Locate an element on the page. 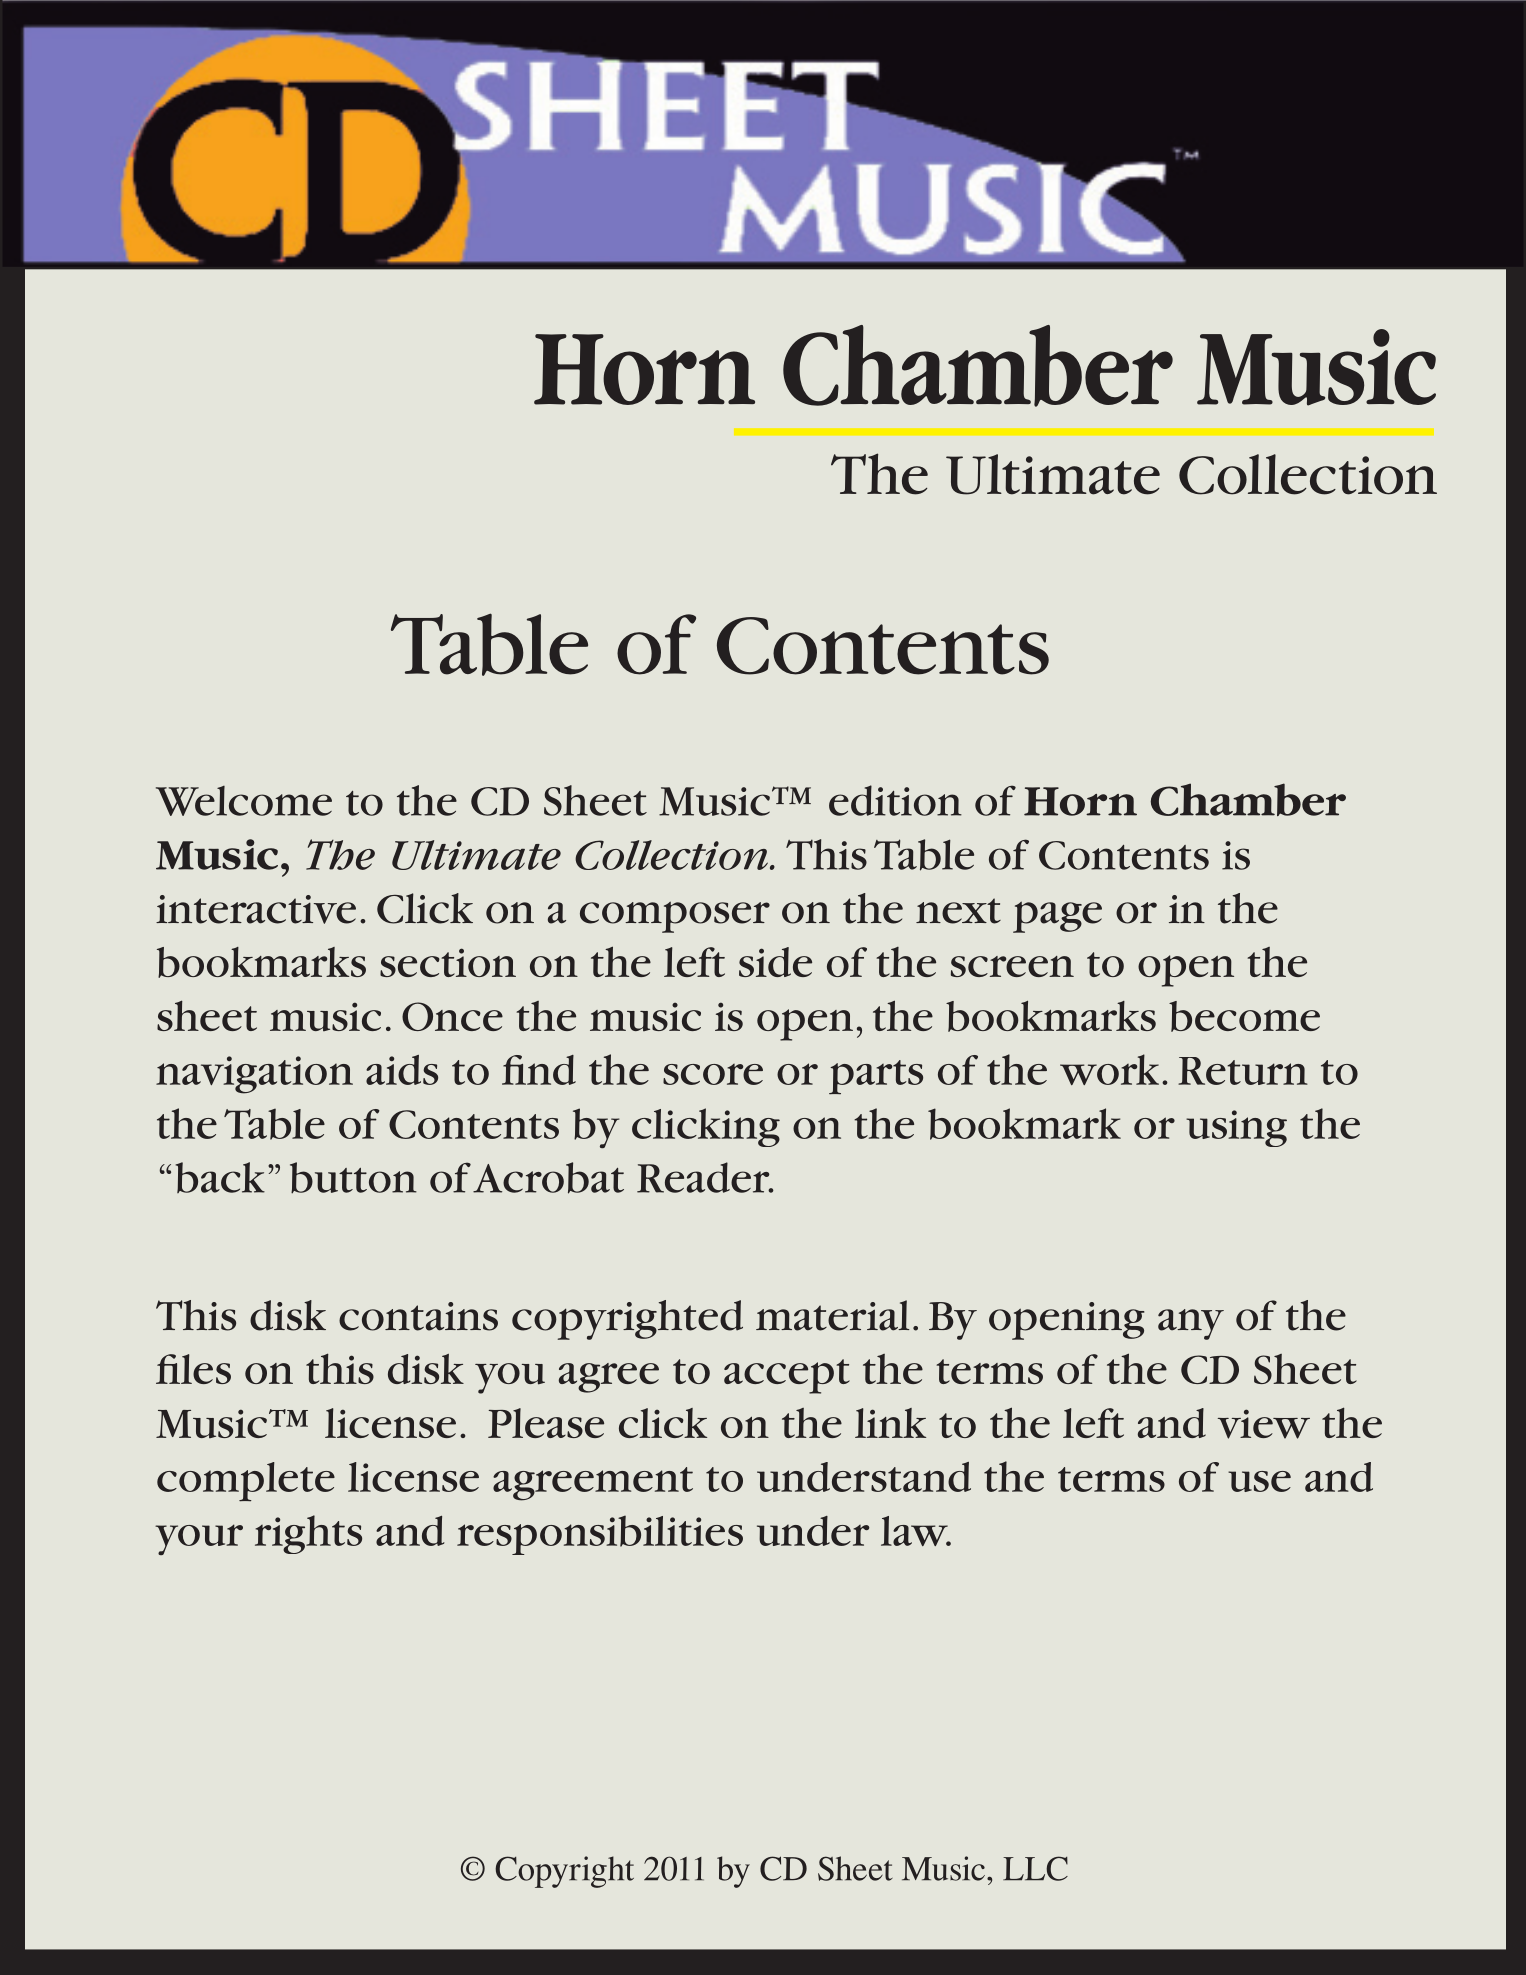  Welcome is located at coordinates (244, 801).
